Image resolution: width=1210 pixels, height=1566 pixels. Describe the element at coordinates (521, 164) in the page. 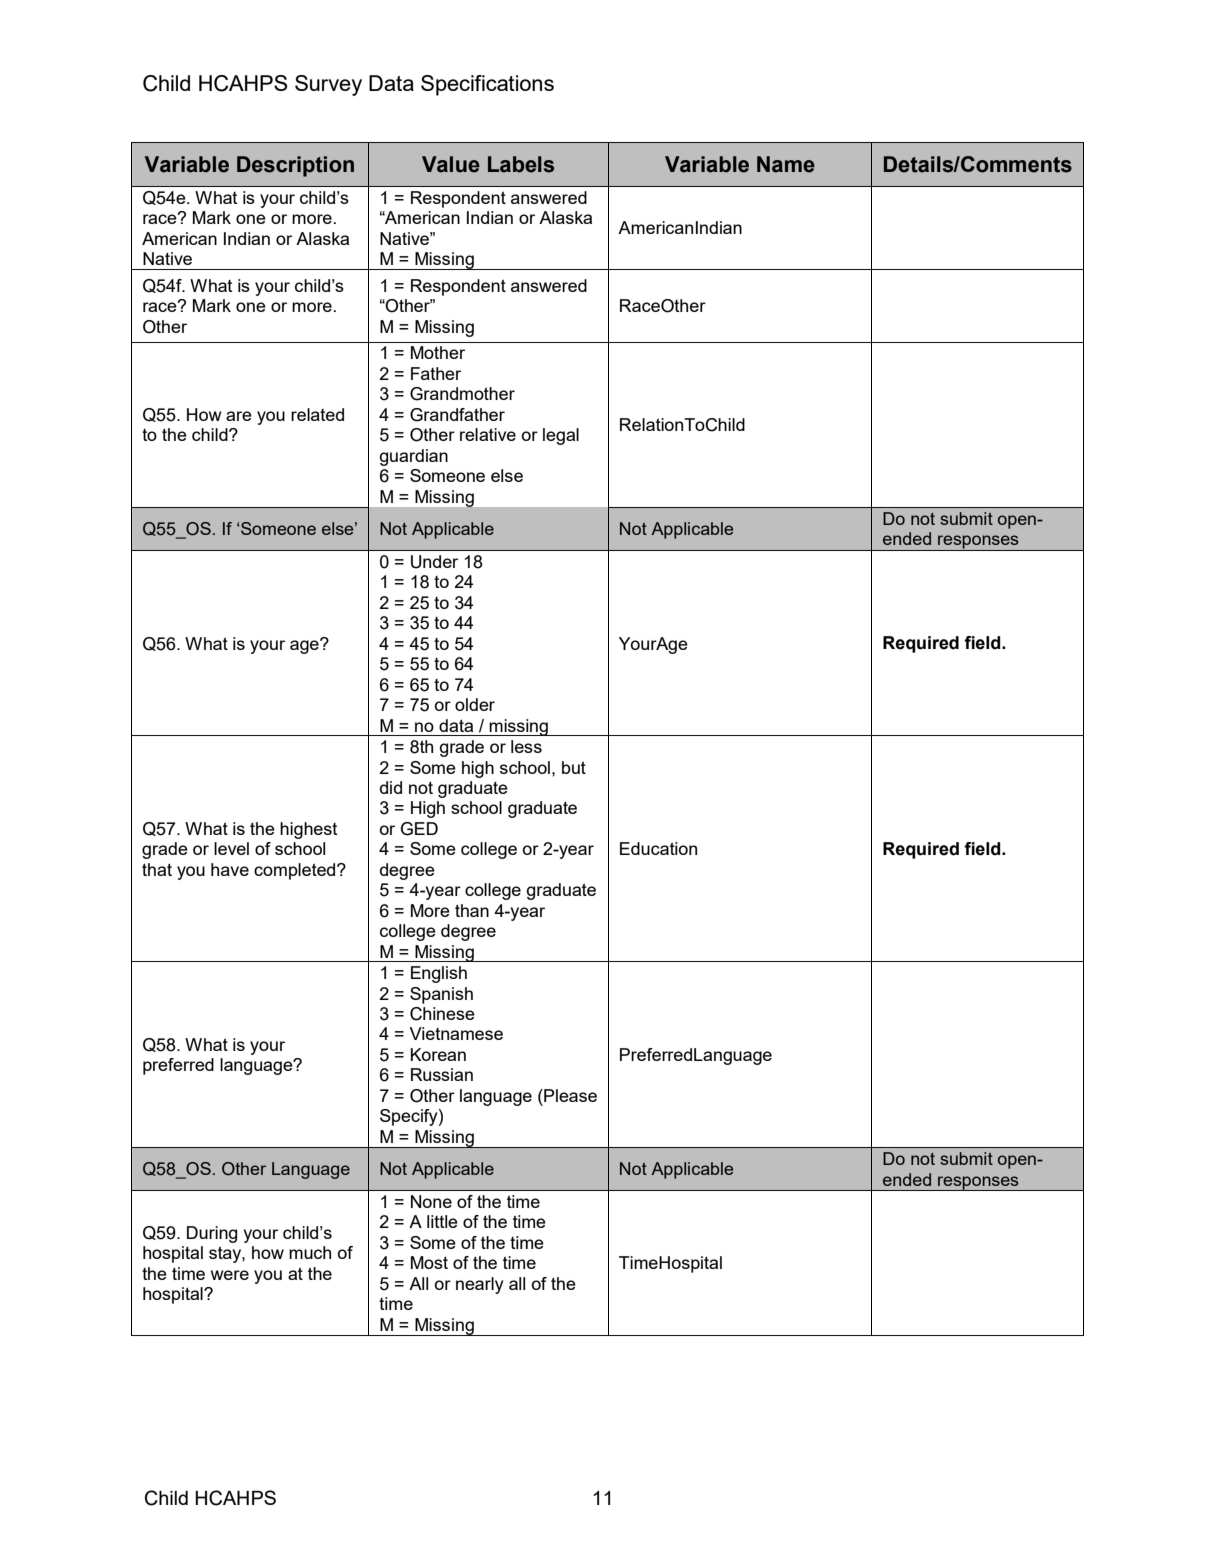

I see `Labels` at that location.
